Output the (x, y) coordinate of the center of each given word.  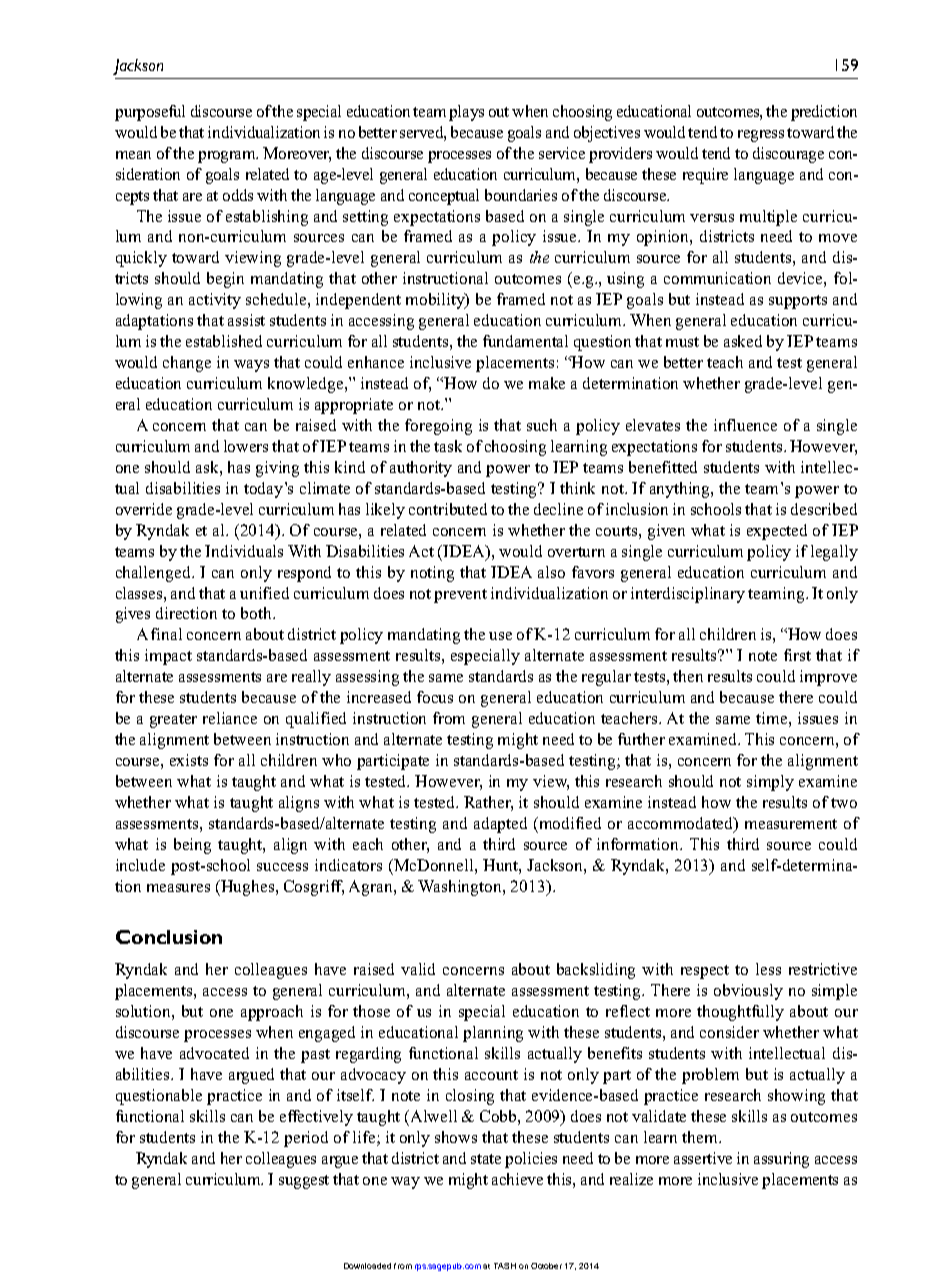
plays (466, 113)
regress (761, 136)
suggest (304, 1182)
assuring (781, 1160)
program (228, 157)
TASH (505, 1266)
